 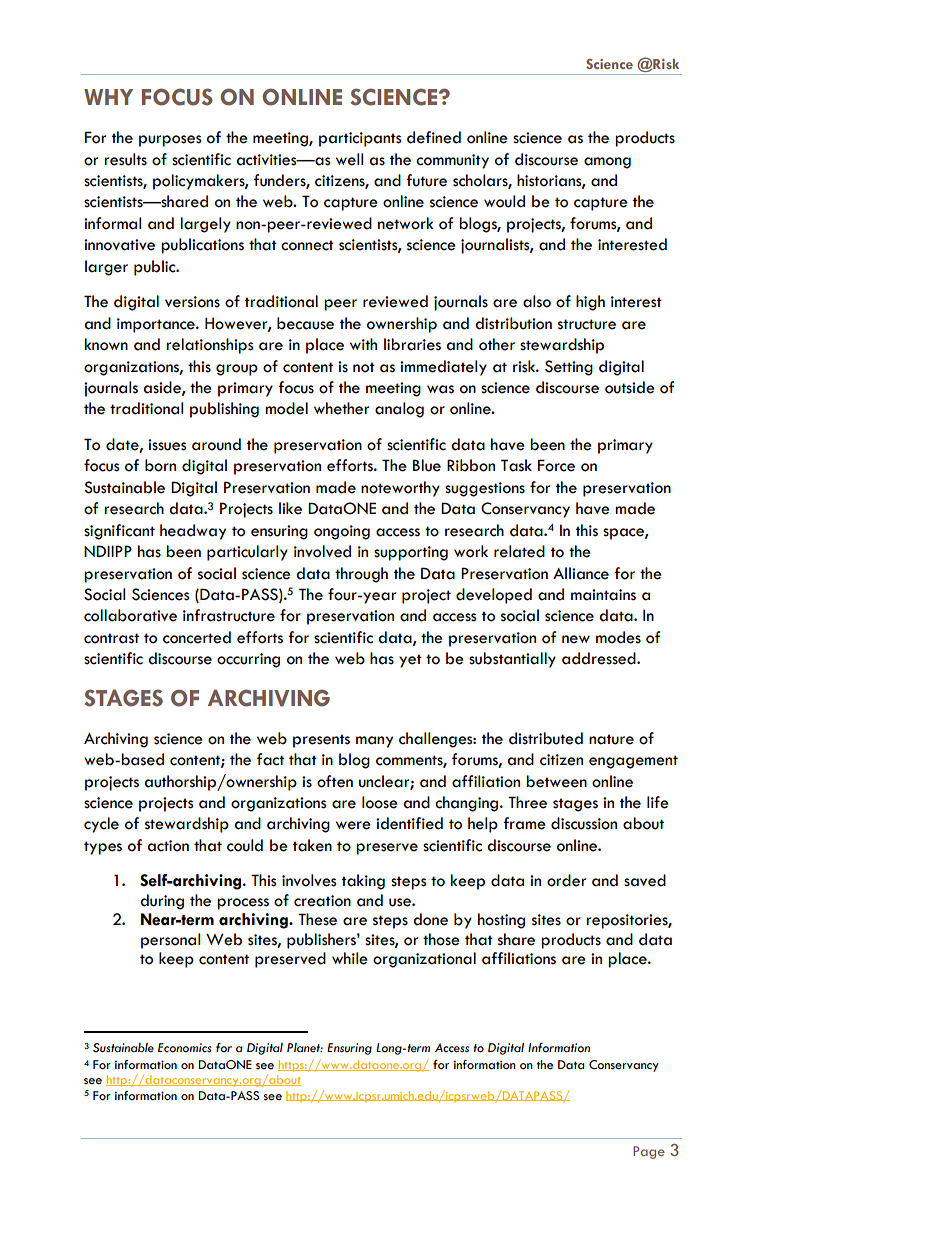 What do you see at coordinates (197, 637) in the document?
I see `concerted` at bounding box center [197, 637].
